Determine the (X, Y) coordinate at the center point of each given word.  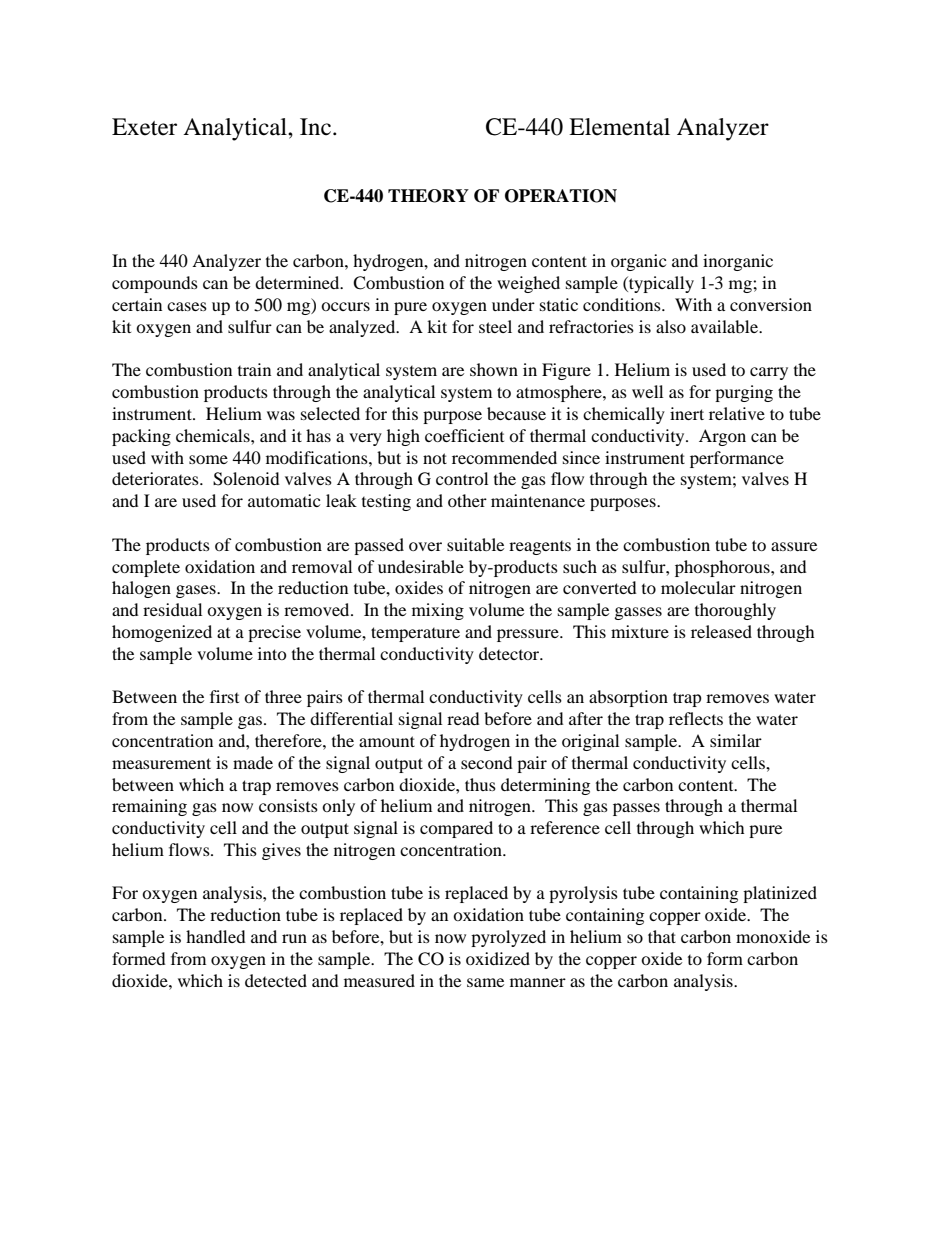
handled (216, 936)
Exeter (144, 127)
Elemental (619, 127)
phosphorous (723, 568)
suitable (475, 544)
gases (197, 591)
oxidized (498, 958)
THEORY (428, 196)
